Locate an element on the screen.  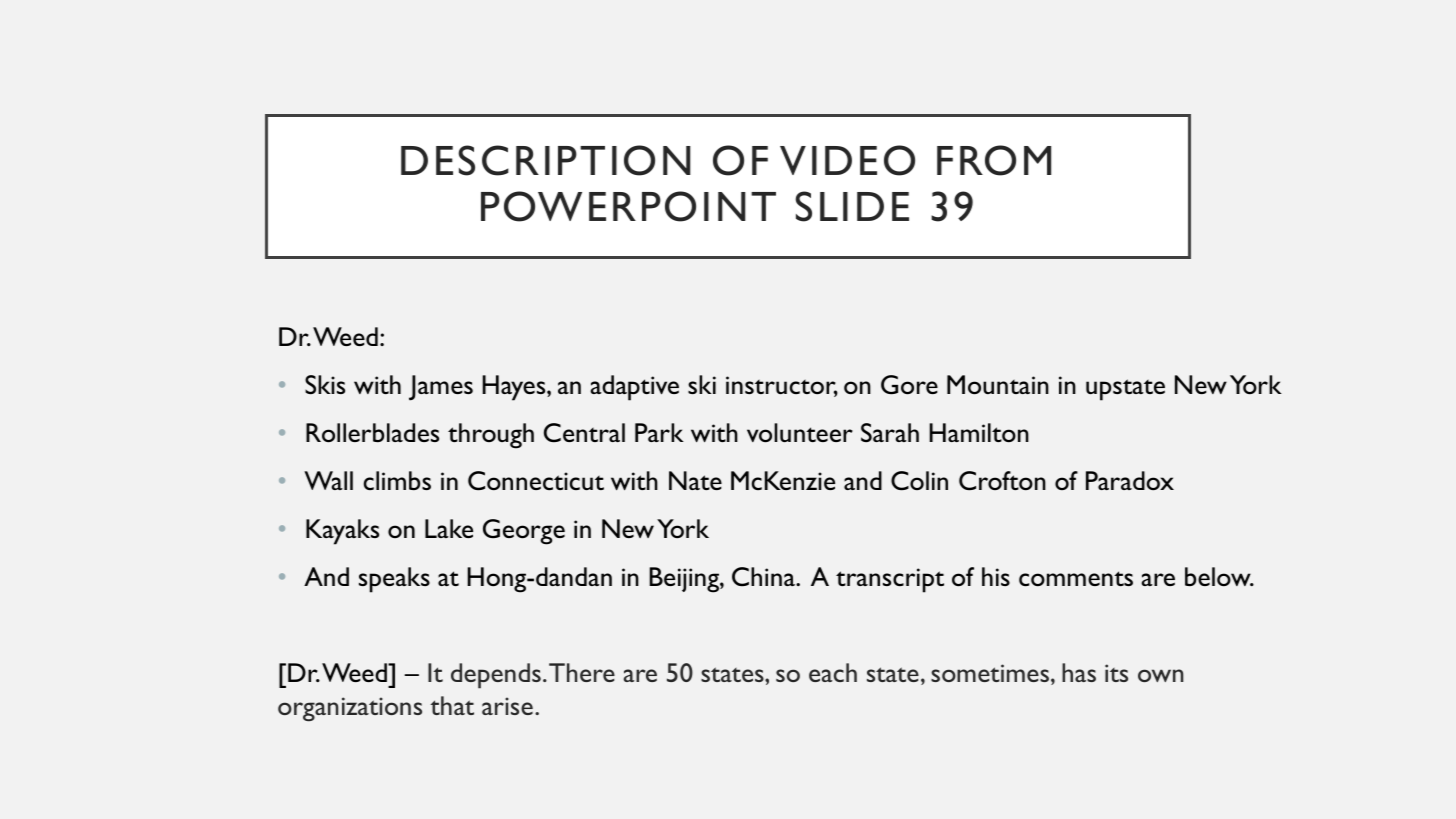
that is located at coordinates (452, 705).
